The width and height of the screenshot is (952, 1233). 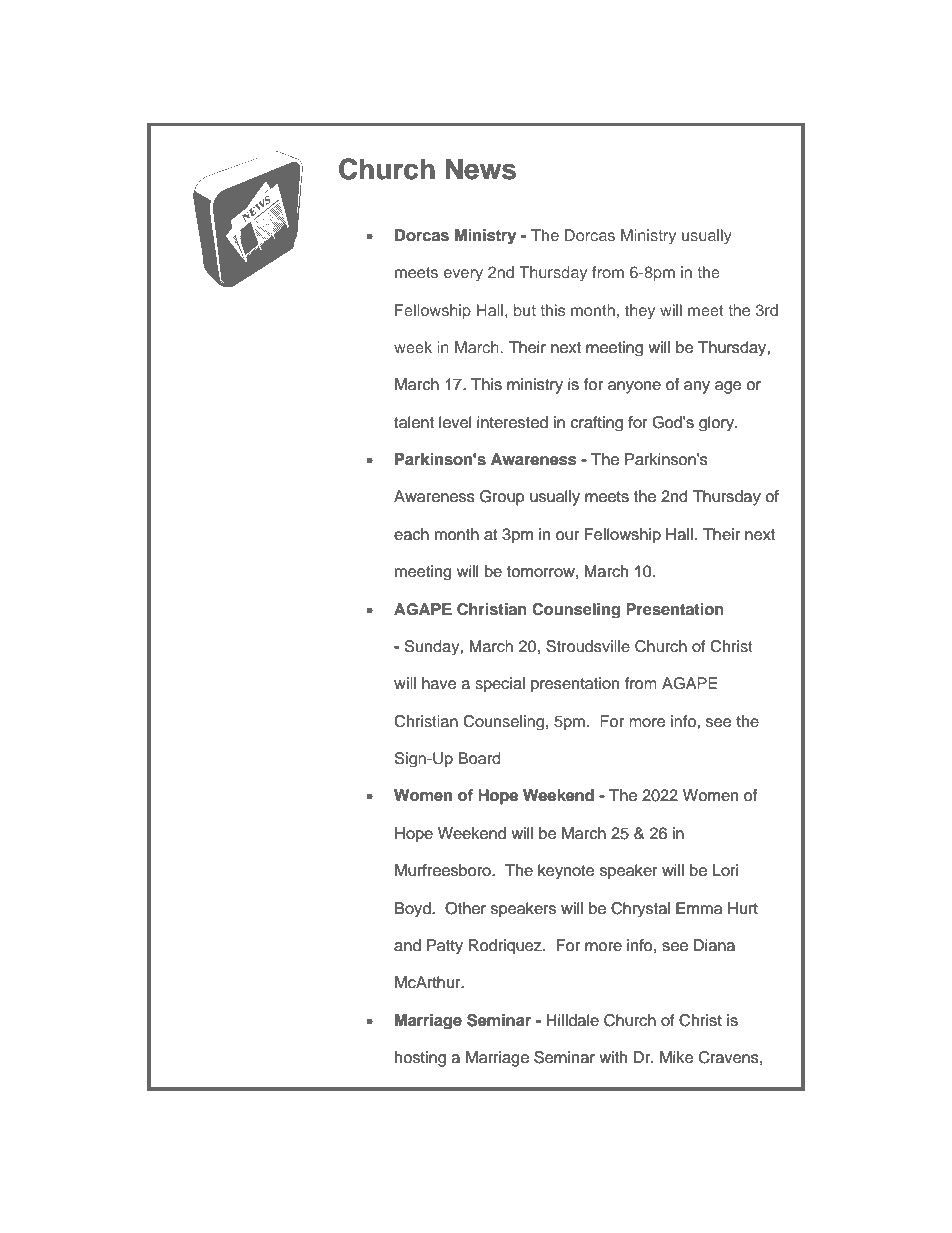 I want to click on glory, so click(x=717, y=423).
